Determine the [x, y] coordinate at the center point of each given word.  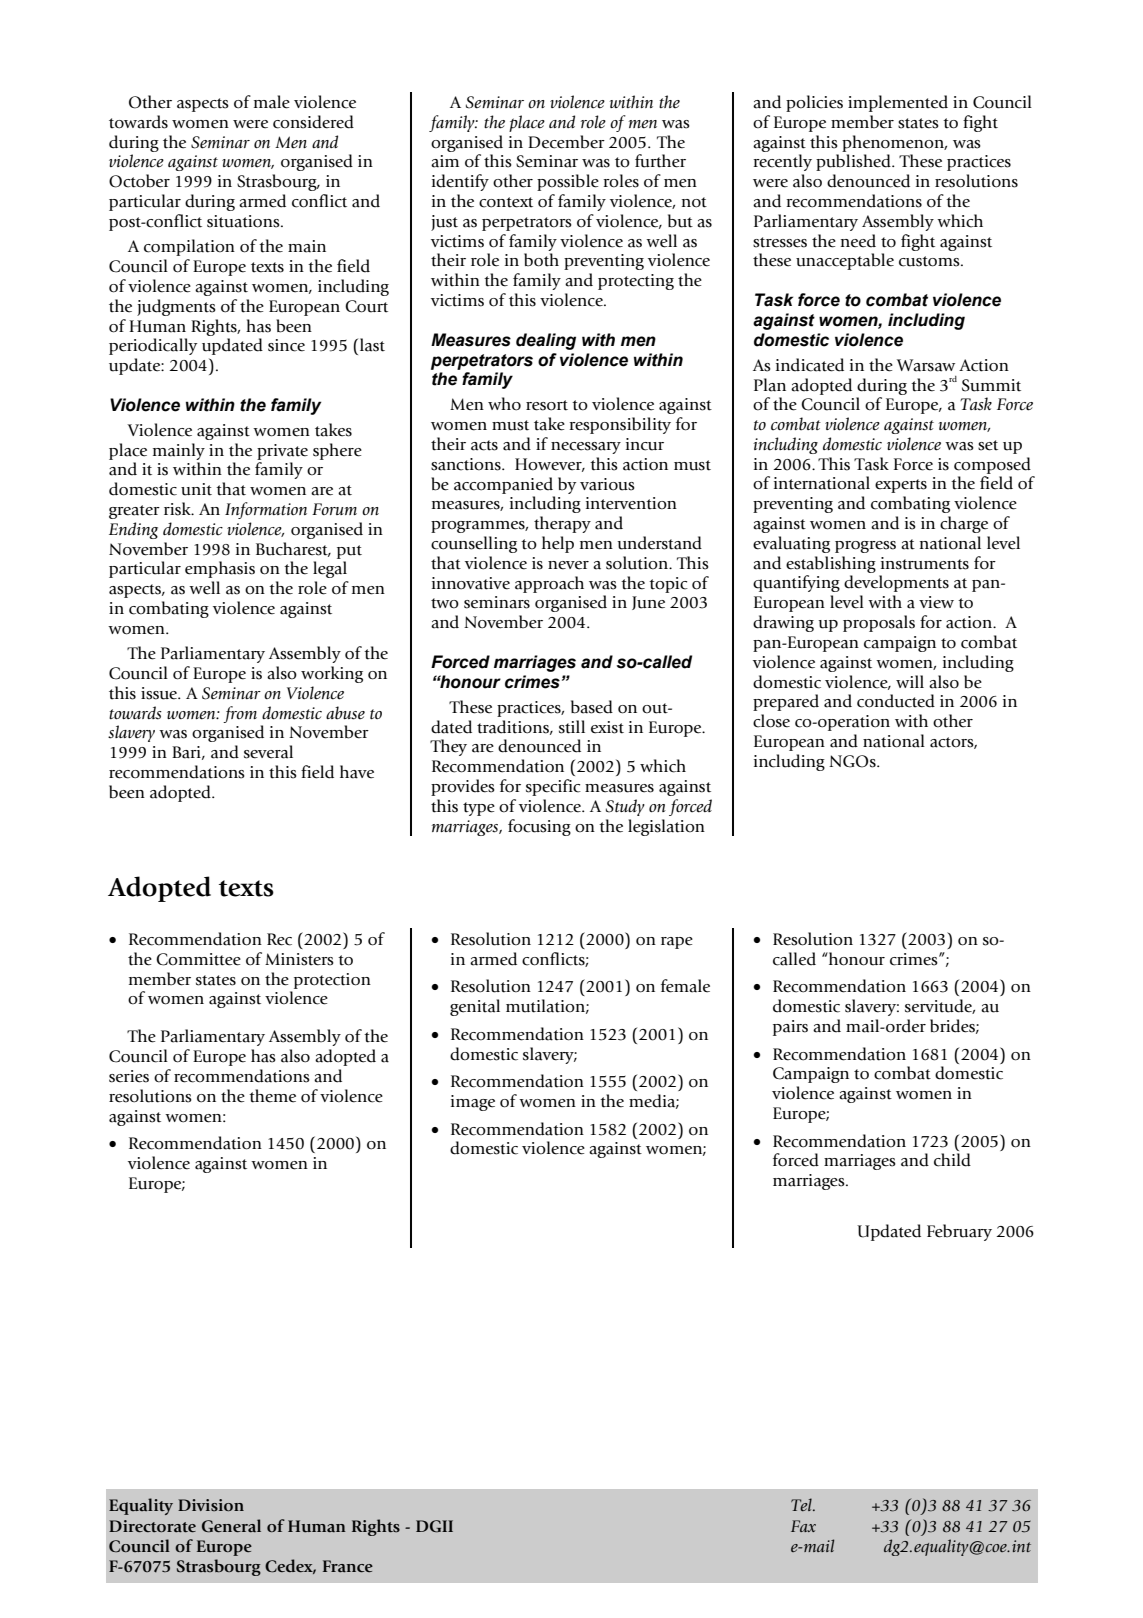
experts [901, 486]
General [231, 1526]
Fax [803, 1526]
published [854, 162]
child [952, 1160]
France [348, 1566]
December [566, 142]
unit [196, 489]
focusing [539, 827]
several [268, 752]
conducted [896, 701]
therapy [562, 524]
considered [313, 122]
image [473, 1103]
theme [272, 1096]
